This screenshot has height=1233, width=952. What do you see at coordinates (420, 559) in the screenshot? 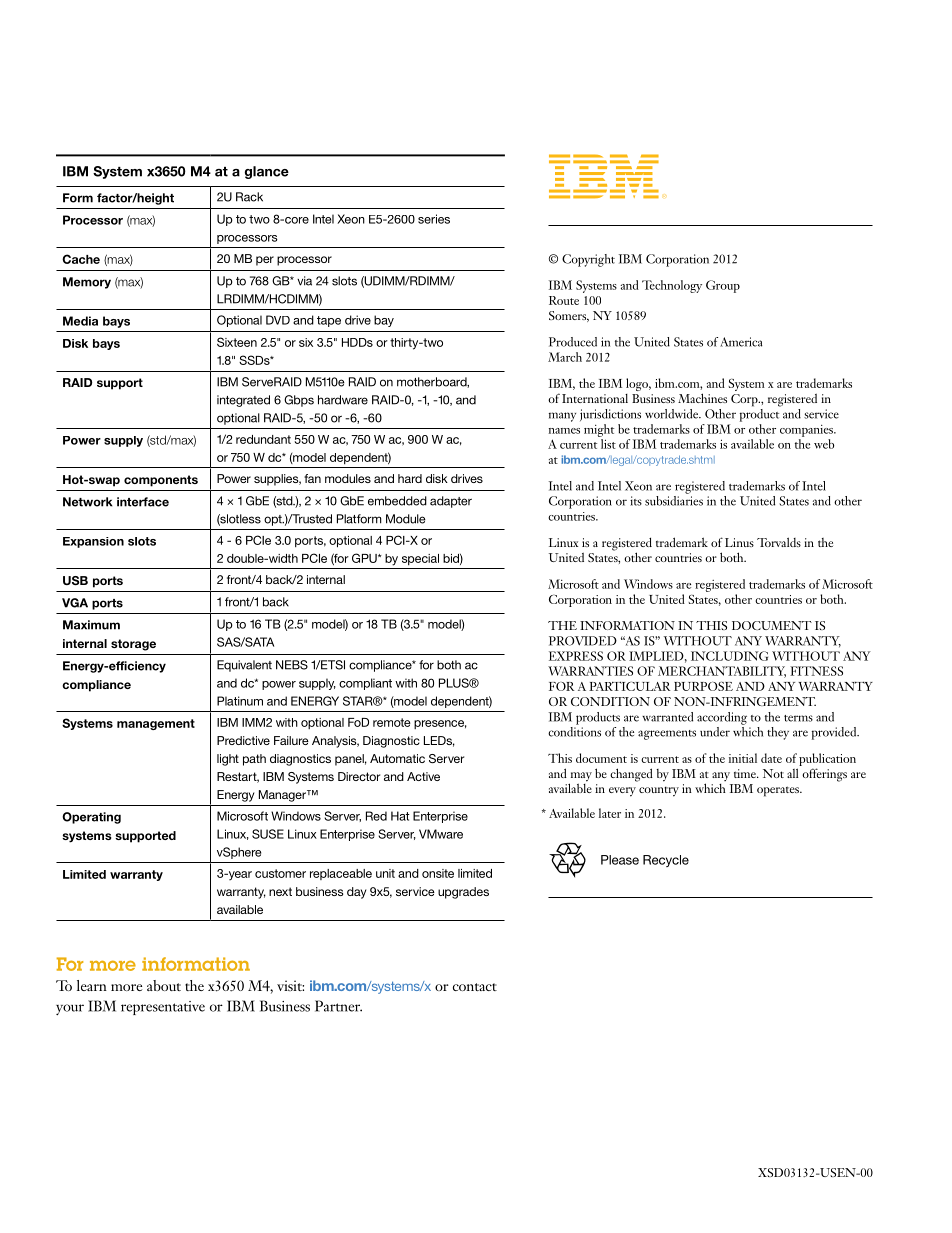
I see `special` at bounding box center [420, 559].
